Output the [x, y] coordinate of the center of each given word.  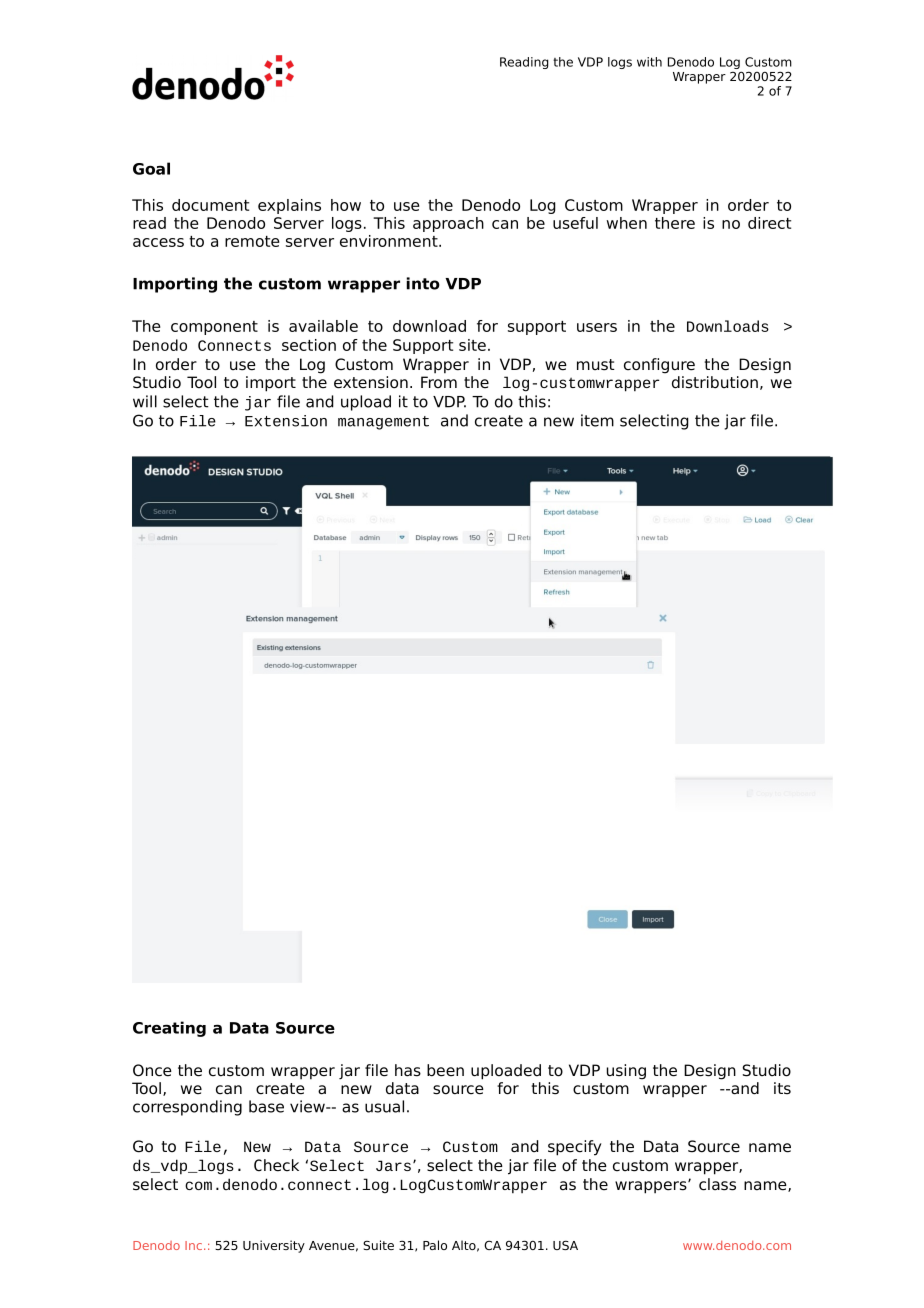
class [717, 1184]
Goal [151, 168]
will [145, 401]
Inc [193, 1245]
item [597, 420]
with [649, 62]
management [383, 423]
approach [448, 224]
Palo [435, 1245]
